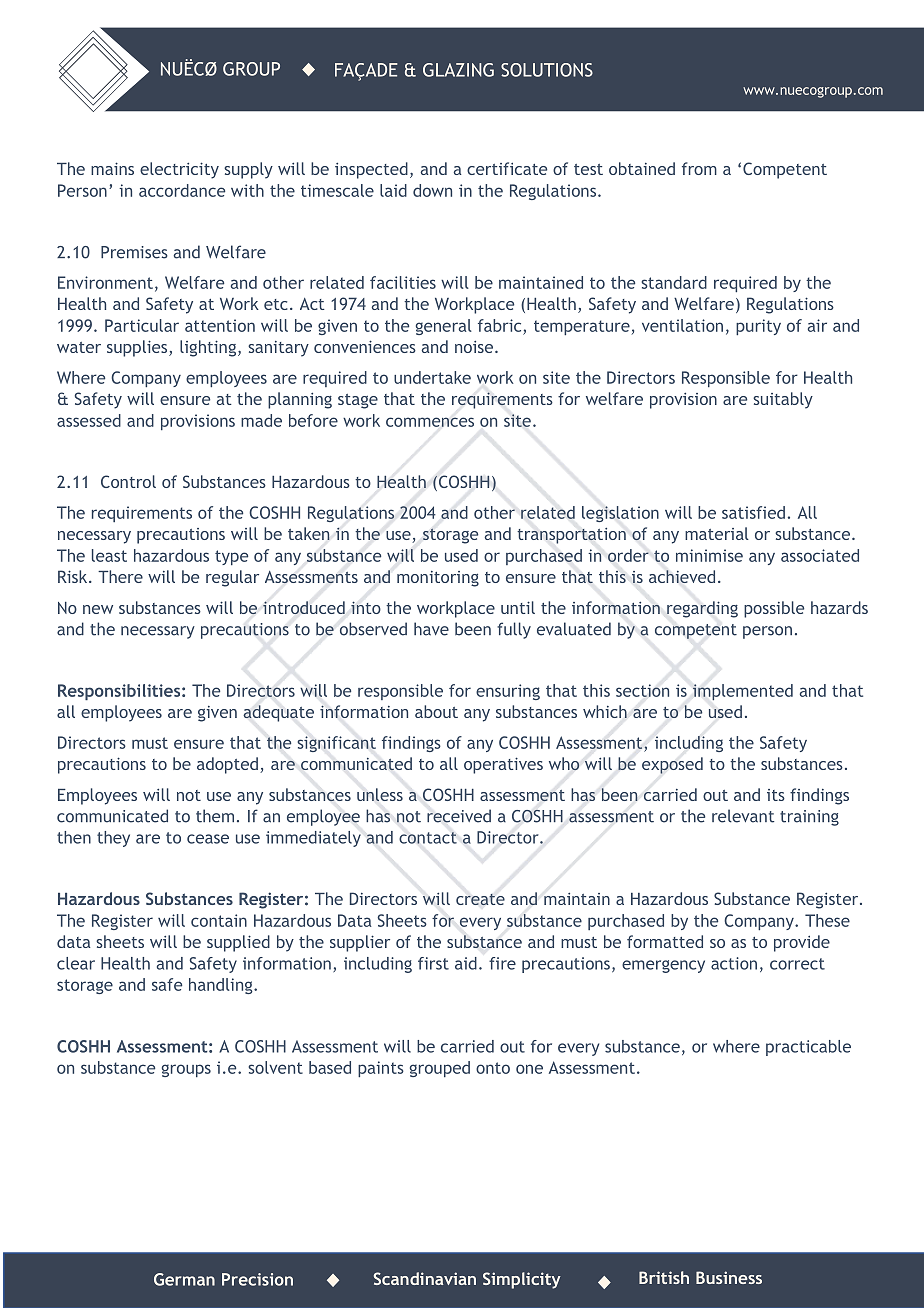  I want to click on Business, so click(729, 1277).
